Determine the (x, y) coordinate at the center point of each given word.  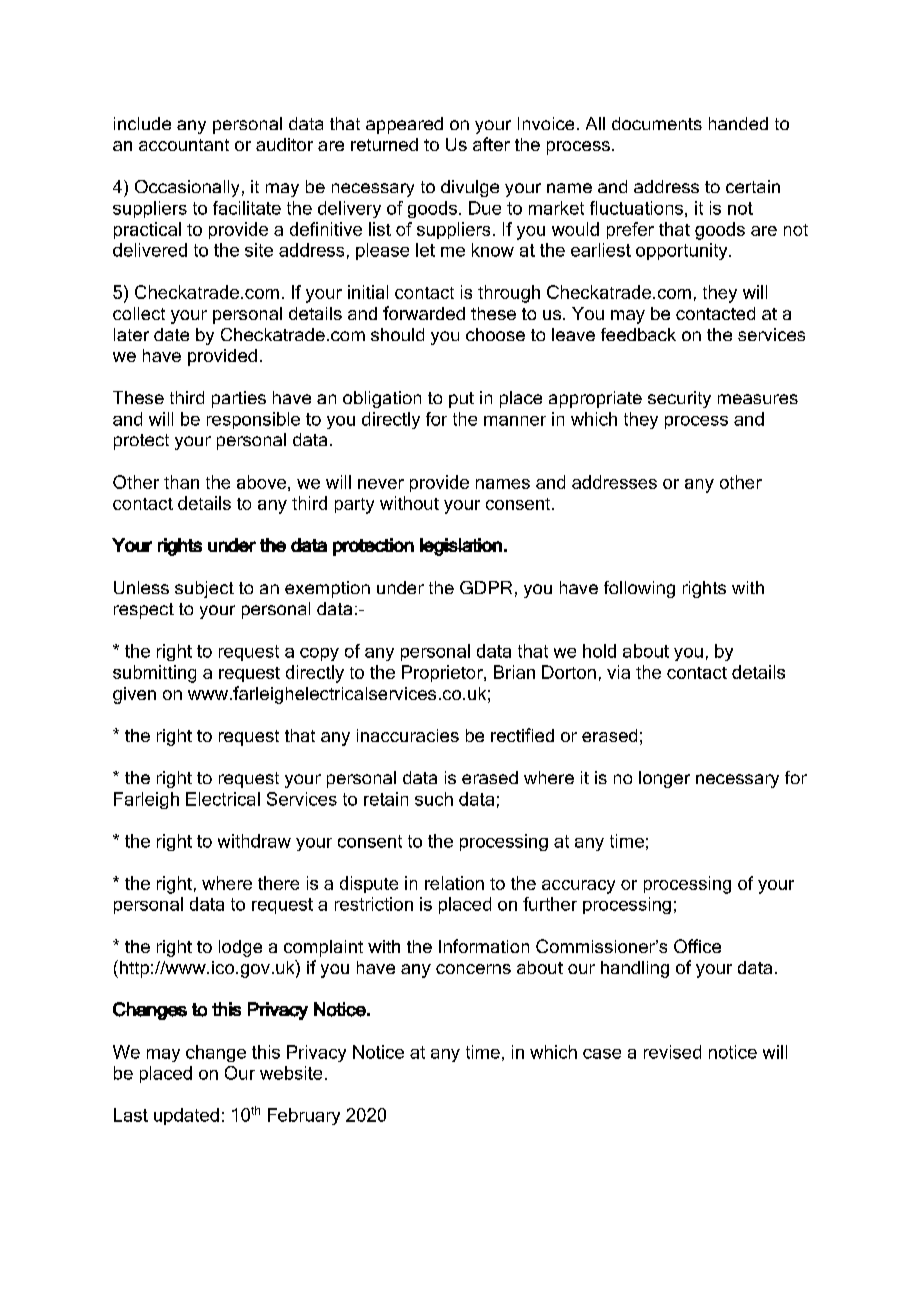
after (491, 144)
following (639, 589)
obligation (382, 399)
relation (454, 883)
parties (239, 399)
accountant (184, 145)
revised (672, 1052)
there (278, 883)
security (679, 399)
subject (204, 589)
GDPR (486, 587)
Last (131, 1115)
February (304, 1116)
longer (664, 779)
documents (657, 123)
